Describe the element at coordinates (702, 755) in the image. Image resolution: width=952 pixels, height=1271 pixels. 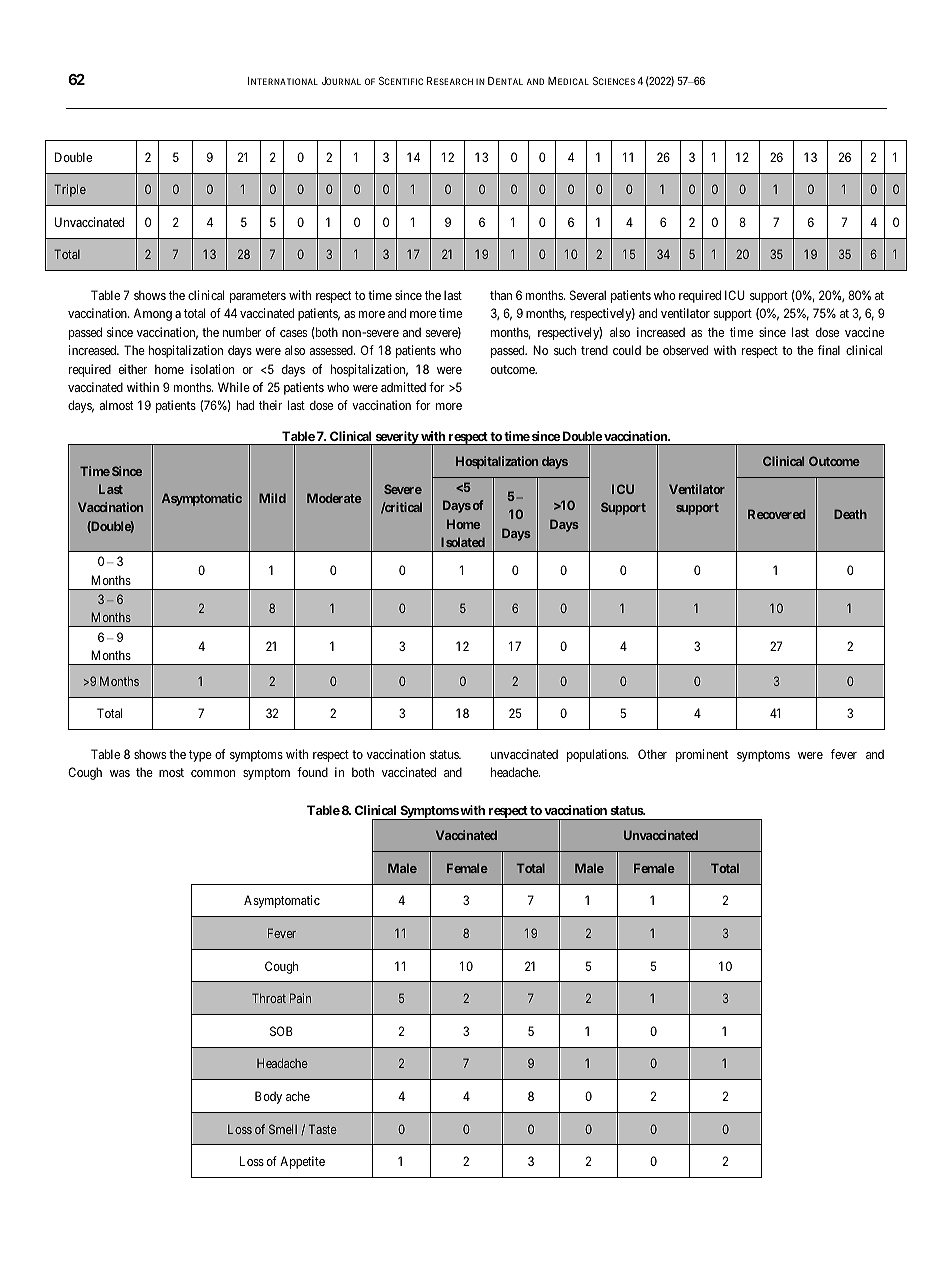
I see `prominent` at that location.
